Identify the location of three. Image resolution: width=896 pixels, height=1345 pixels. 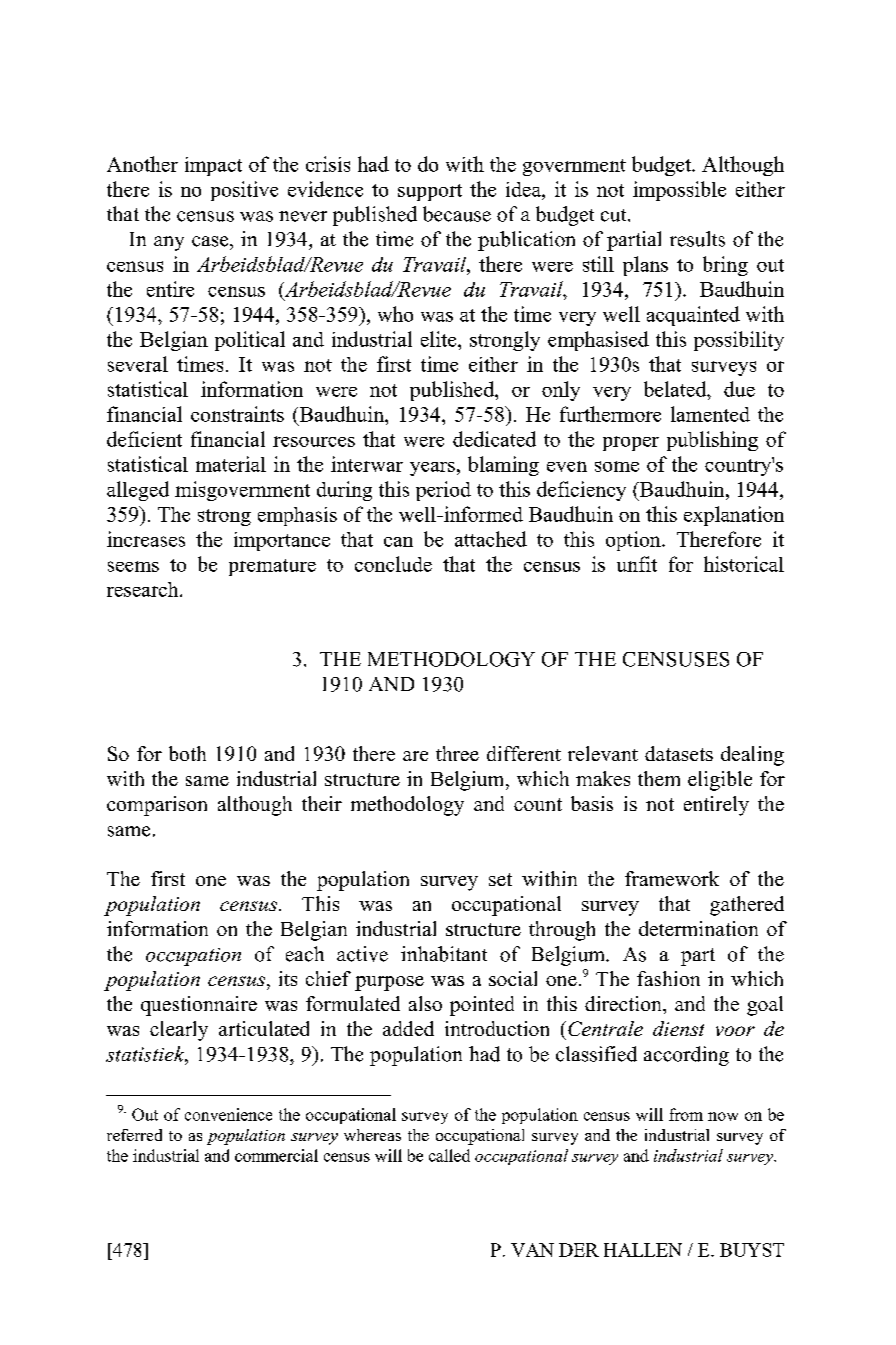
(457, 753).
